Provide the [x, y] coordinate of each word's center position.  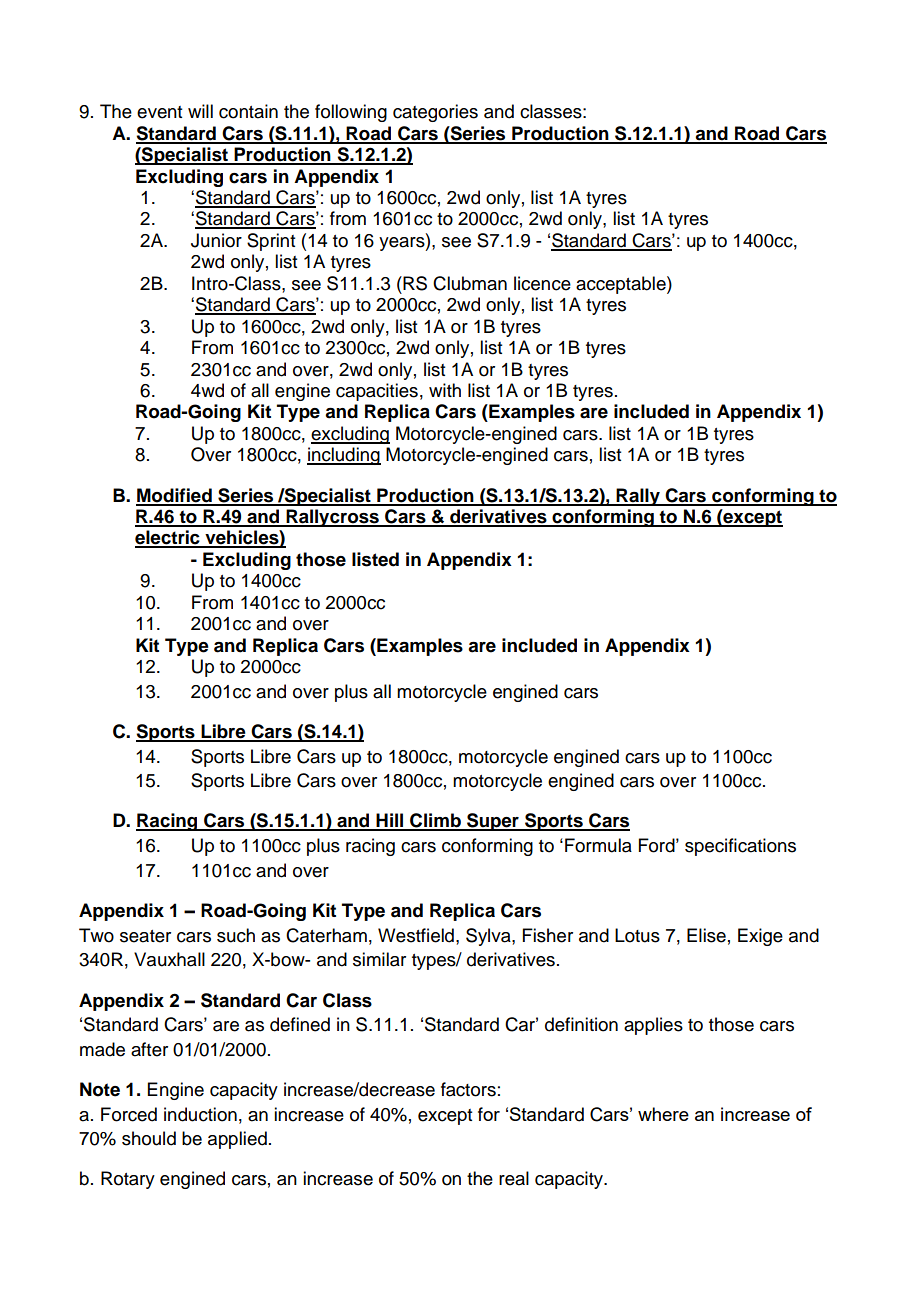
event [159, 112]
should [149, 1138]
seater [145, 936]
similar [379, 959]
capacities [377, 392]
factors [468, 1089]
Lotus [637, 935]
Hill [390, 821]
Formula [598, 845]
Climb [435, 821]
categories [435, 113]
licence [542, 283]
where [663, 1114]
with [445, 390]
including [344, 456]
